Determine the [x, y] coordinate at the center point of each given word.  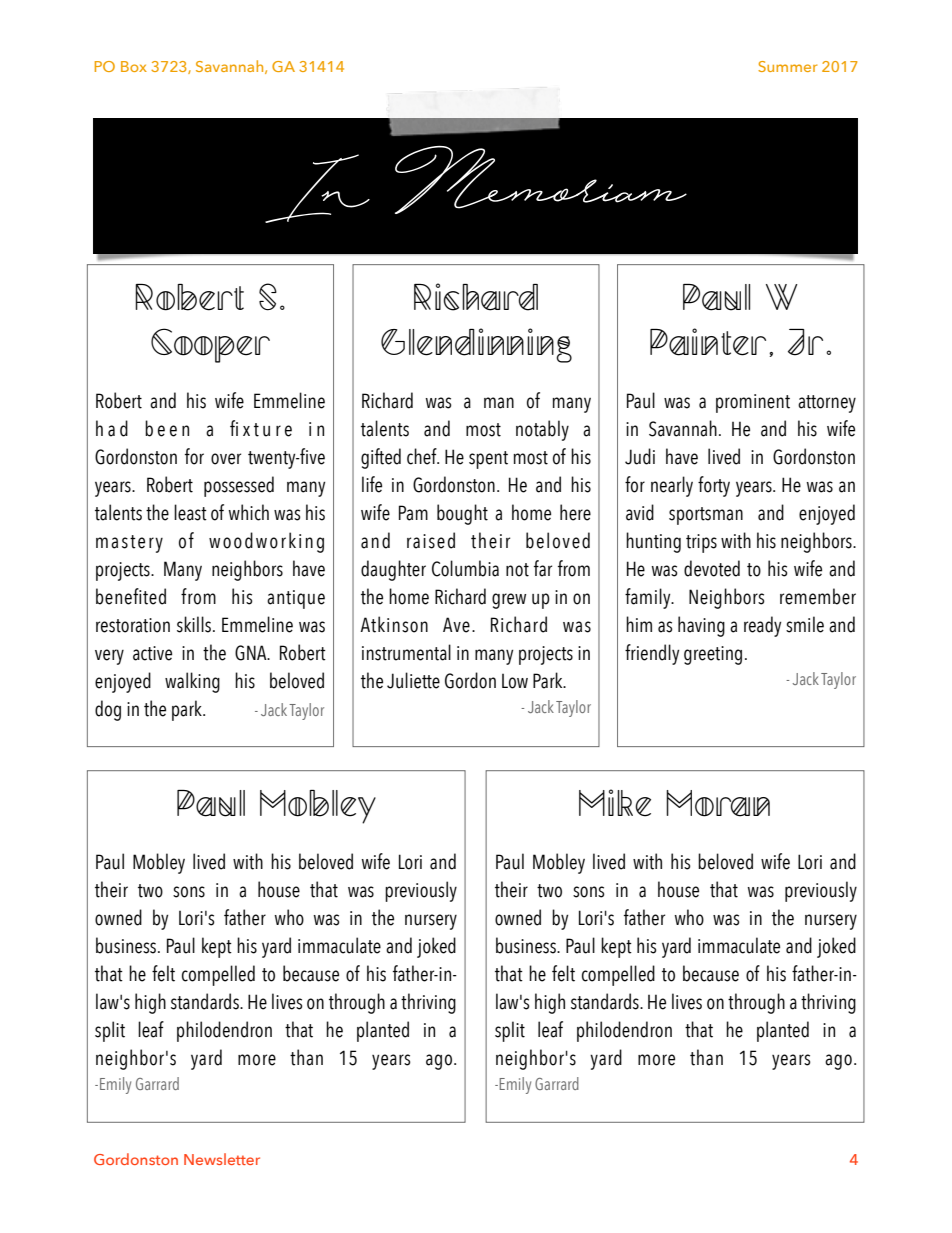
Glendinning [476, 345]
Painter [708, 342]
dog [108, 710]
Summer [787, 66]
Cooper [210, 345]
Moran [718, 803]
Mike [615, 803]
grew [509, 601]
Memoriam [541, 180]
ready [762, 626]
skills [194, 624]
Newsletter [222, 1159]
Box [134, 66]
